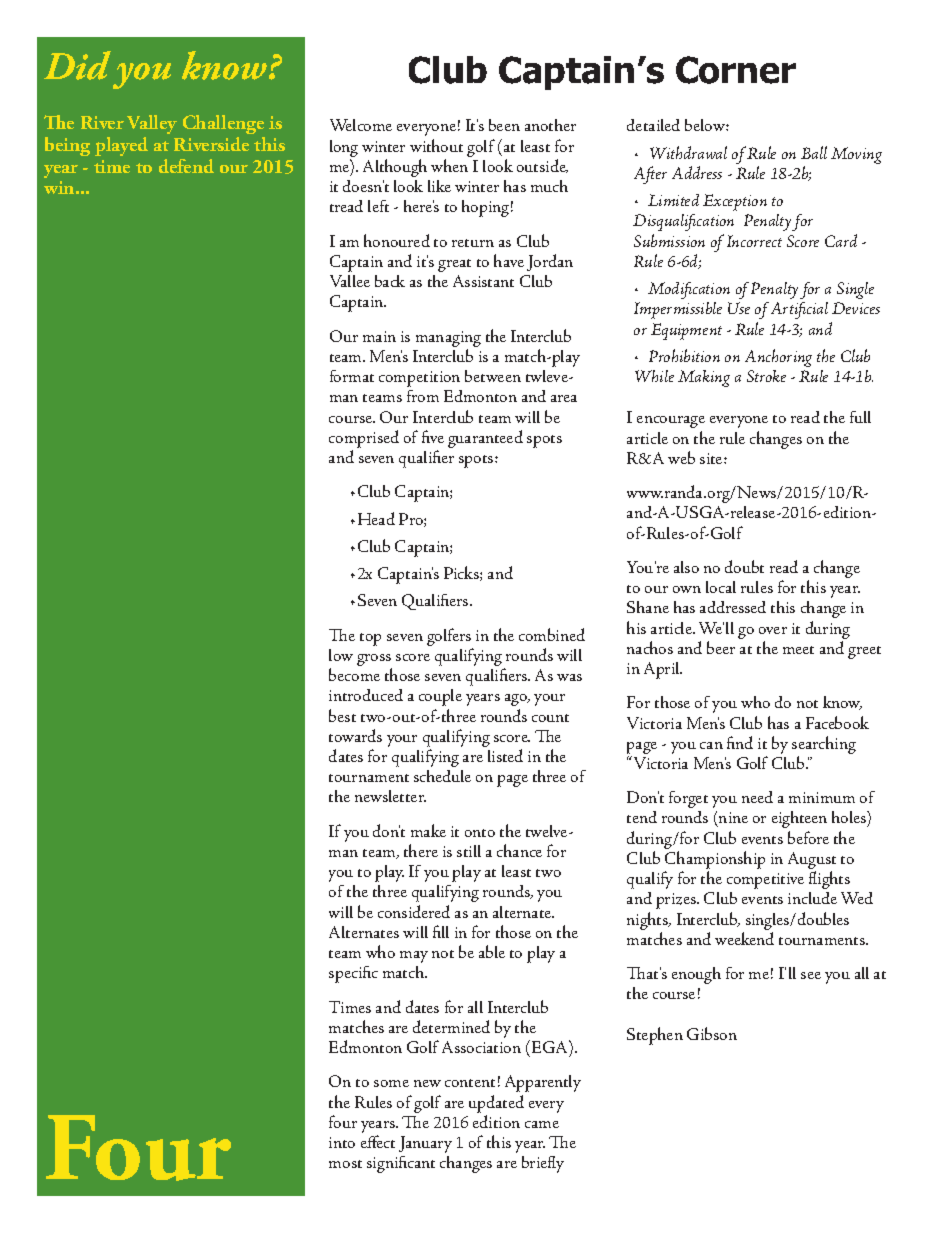 This screenshot has height=1233, width=952. Describe the element at coordinates (757, 797) in the screenshot. I see `need` at that location.
